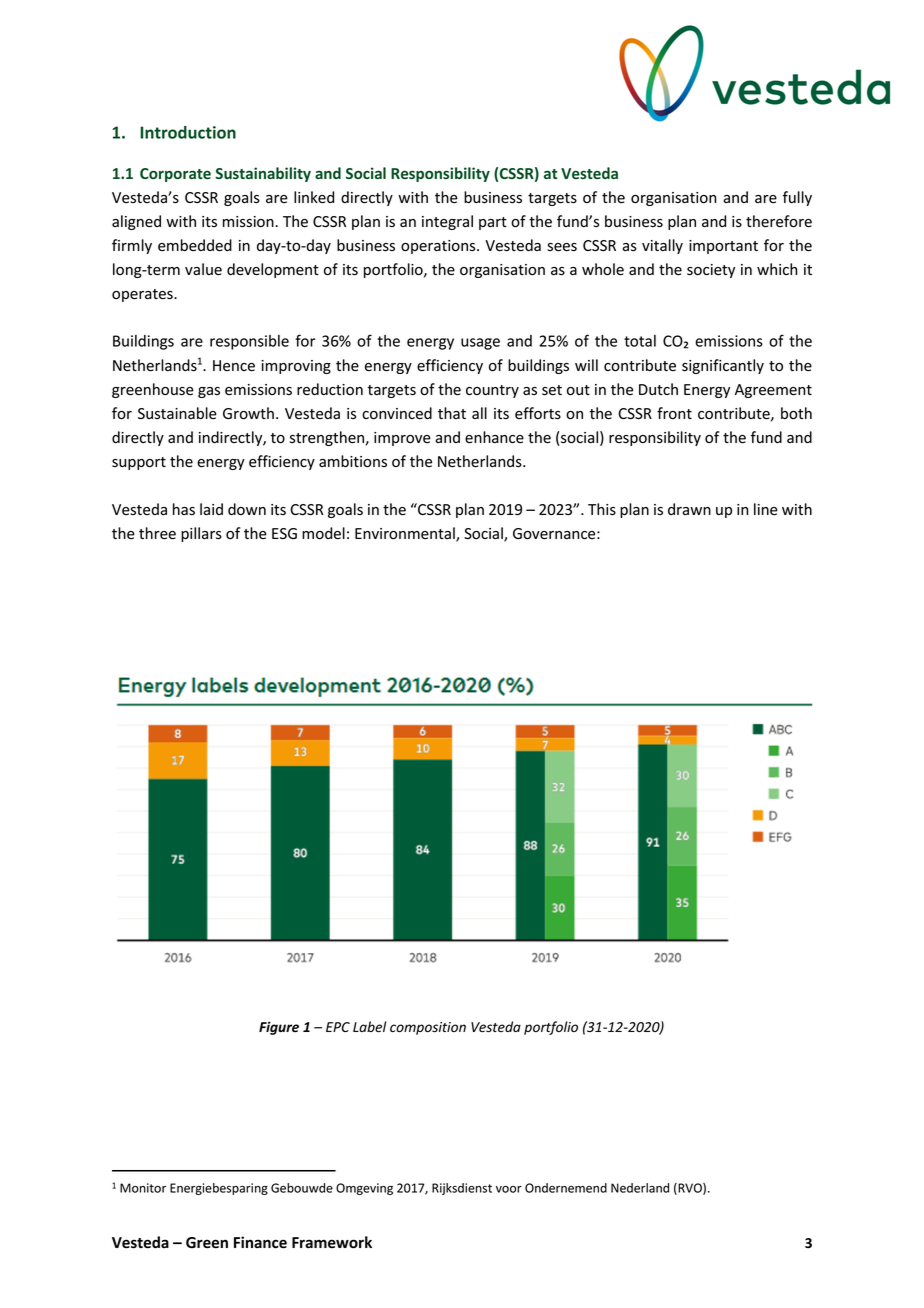 This document has height=1308, width=924. Describe the element at coordinates (689, 509) in the document. I see `drawn` at that location.
